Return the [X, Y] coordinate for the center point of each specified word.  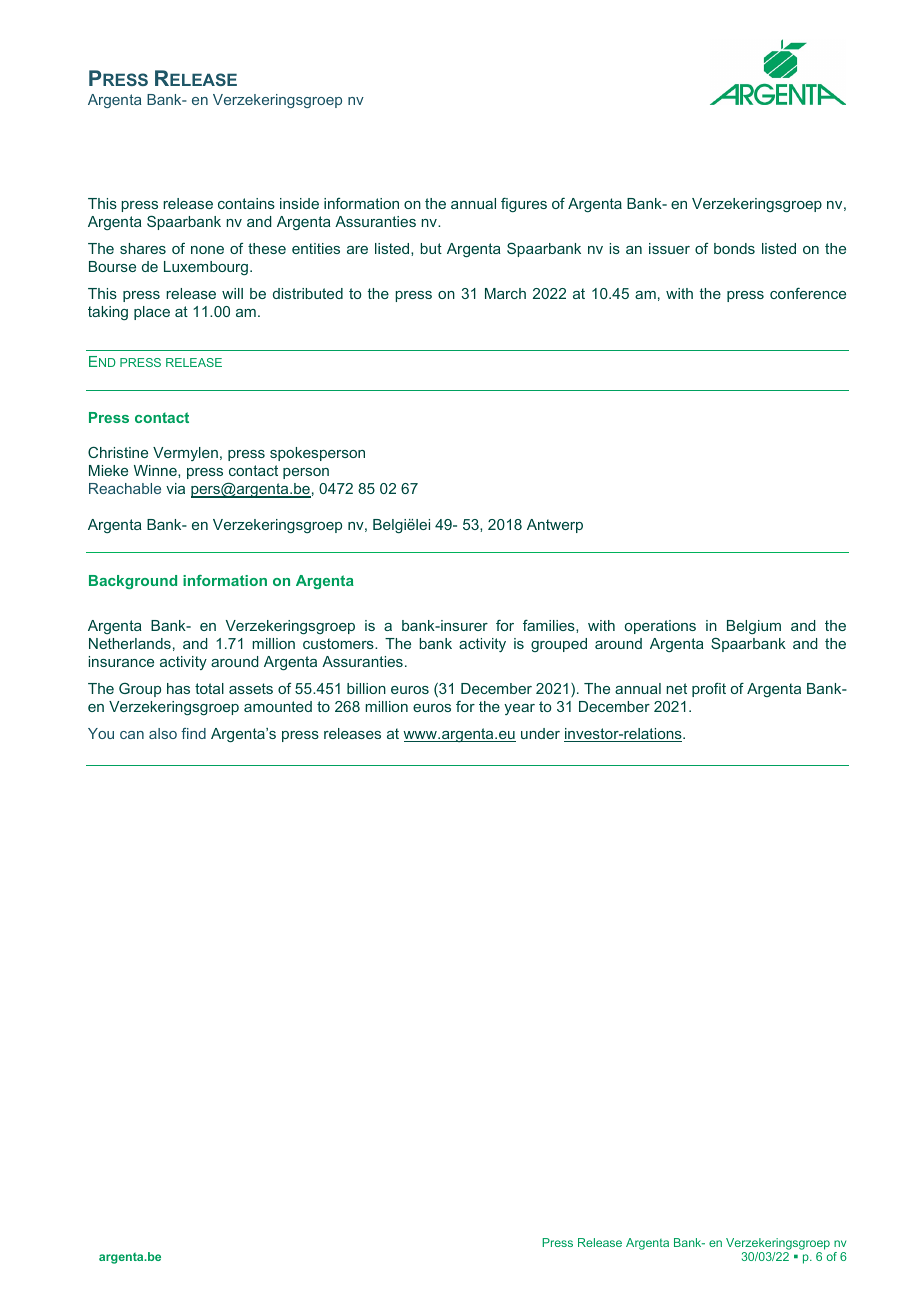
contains [246, 203]
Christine [118, 452]
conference [808, 293]
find [193, 733]
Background [133, 582]
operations [660, 627]
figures [524, 204]
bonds [734, 248]
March [505, 293]
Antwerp [555, 526]
